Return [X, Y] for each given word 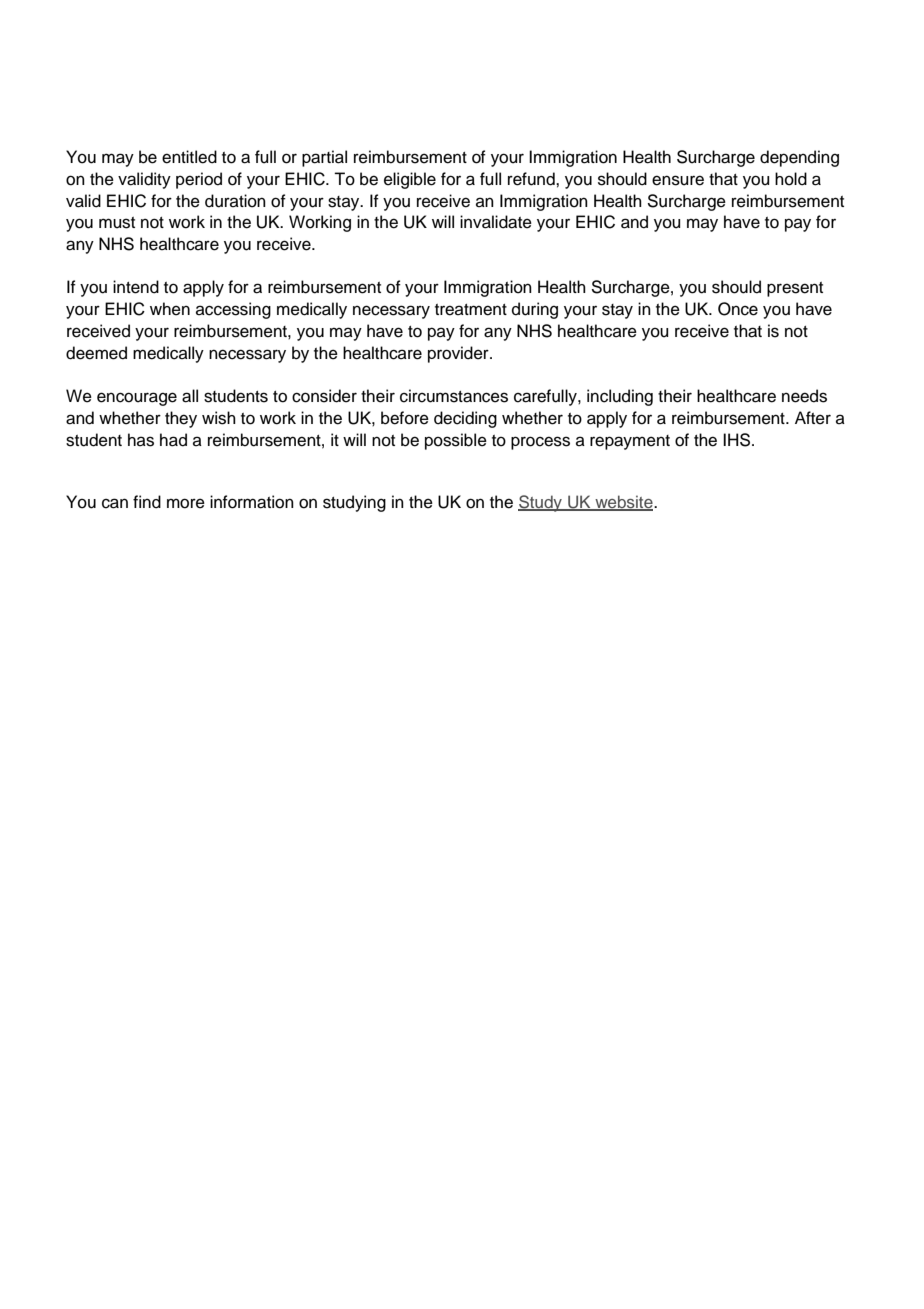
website [624, 502]
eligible [410, 180]
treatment [471, 310]
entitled [189, 157]
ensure [678, 180]
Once [738, 309]
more [186, 503]
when [170, 309]
